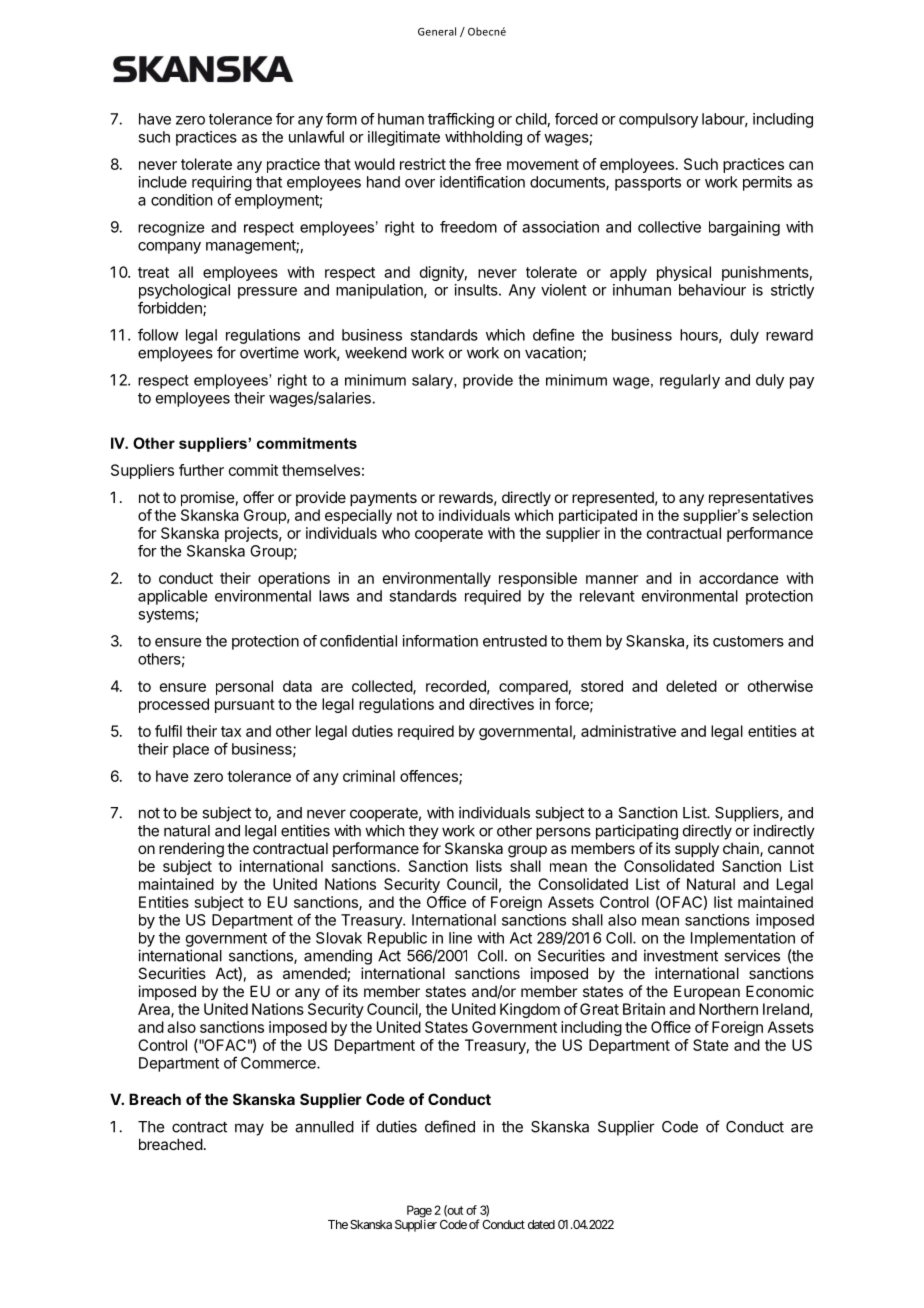  What do you see at coordinates (172, 597) in the screenshot?
I see `applicable` at bounding box center [172, 597].
